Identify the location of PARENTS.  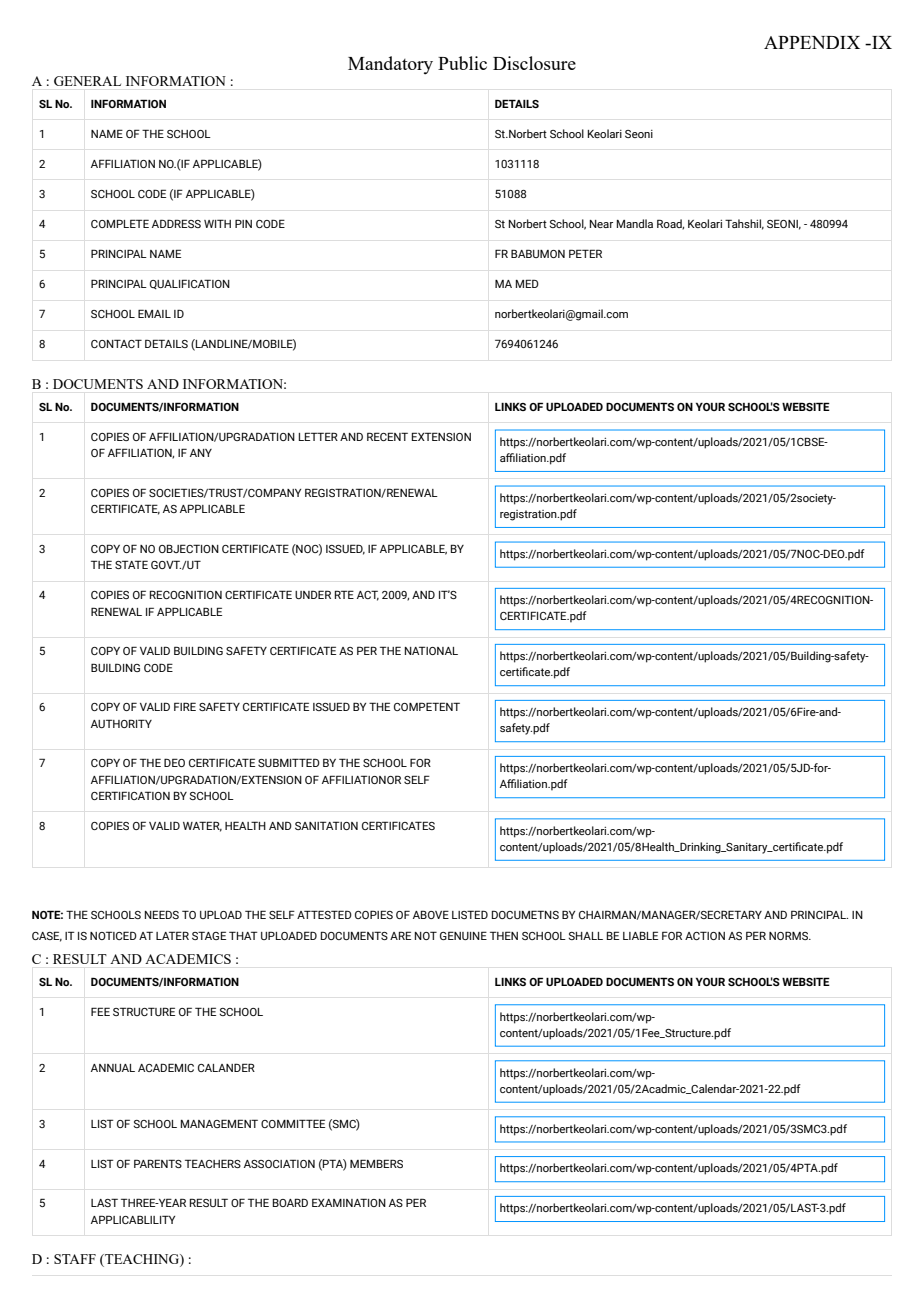
(158, 1163).
